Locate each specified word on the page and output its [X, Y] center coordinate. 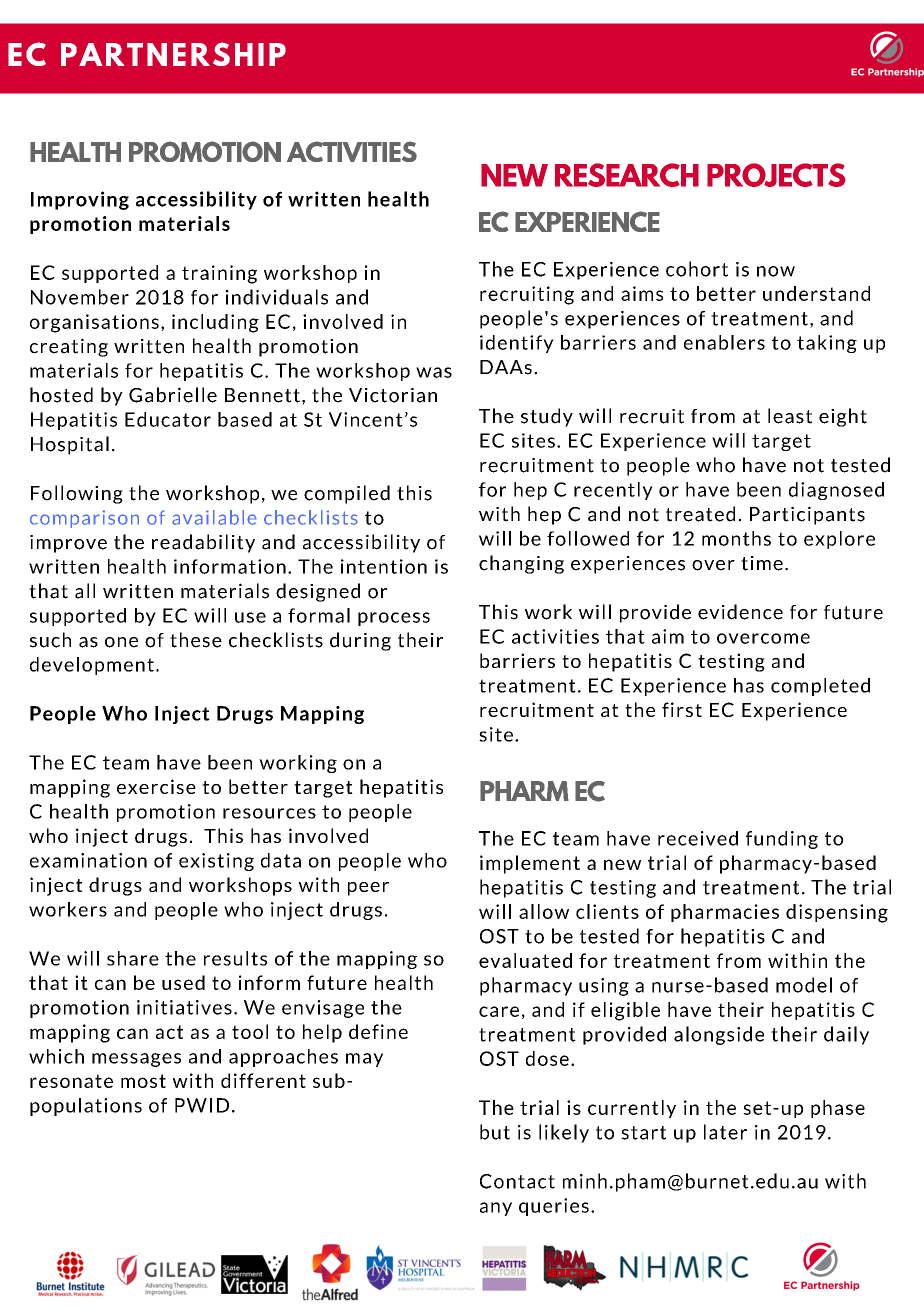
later [725, 1132]
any [496, 1209]
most [143, 1081]
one [121, 642]
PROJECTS [776, 175]
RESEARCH [627, 175]
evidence [740, 612]
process [394, 619]
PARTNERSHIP [173, 54]
